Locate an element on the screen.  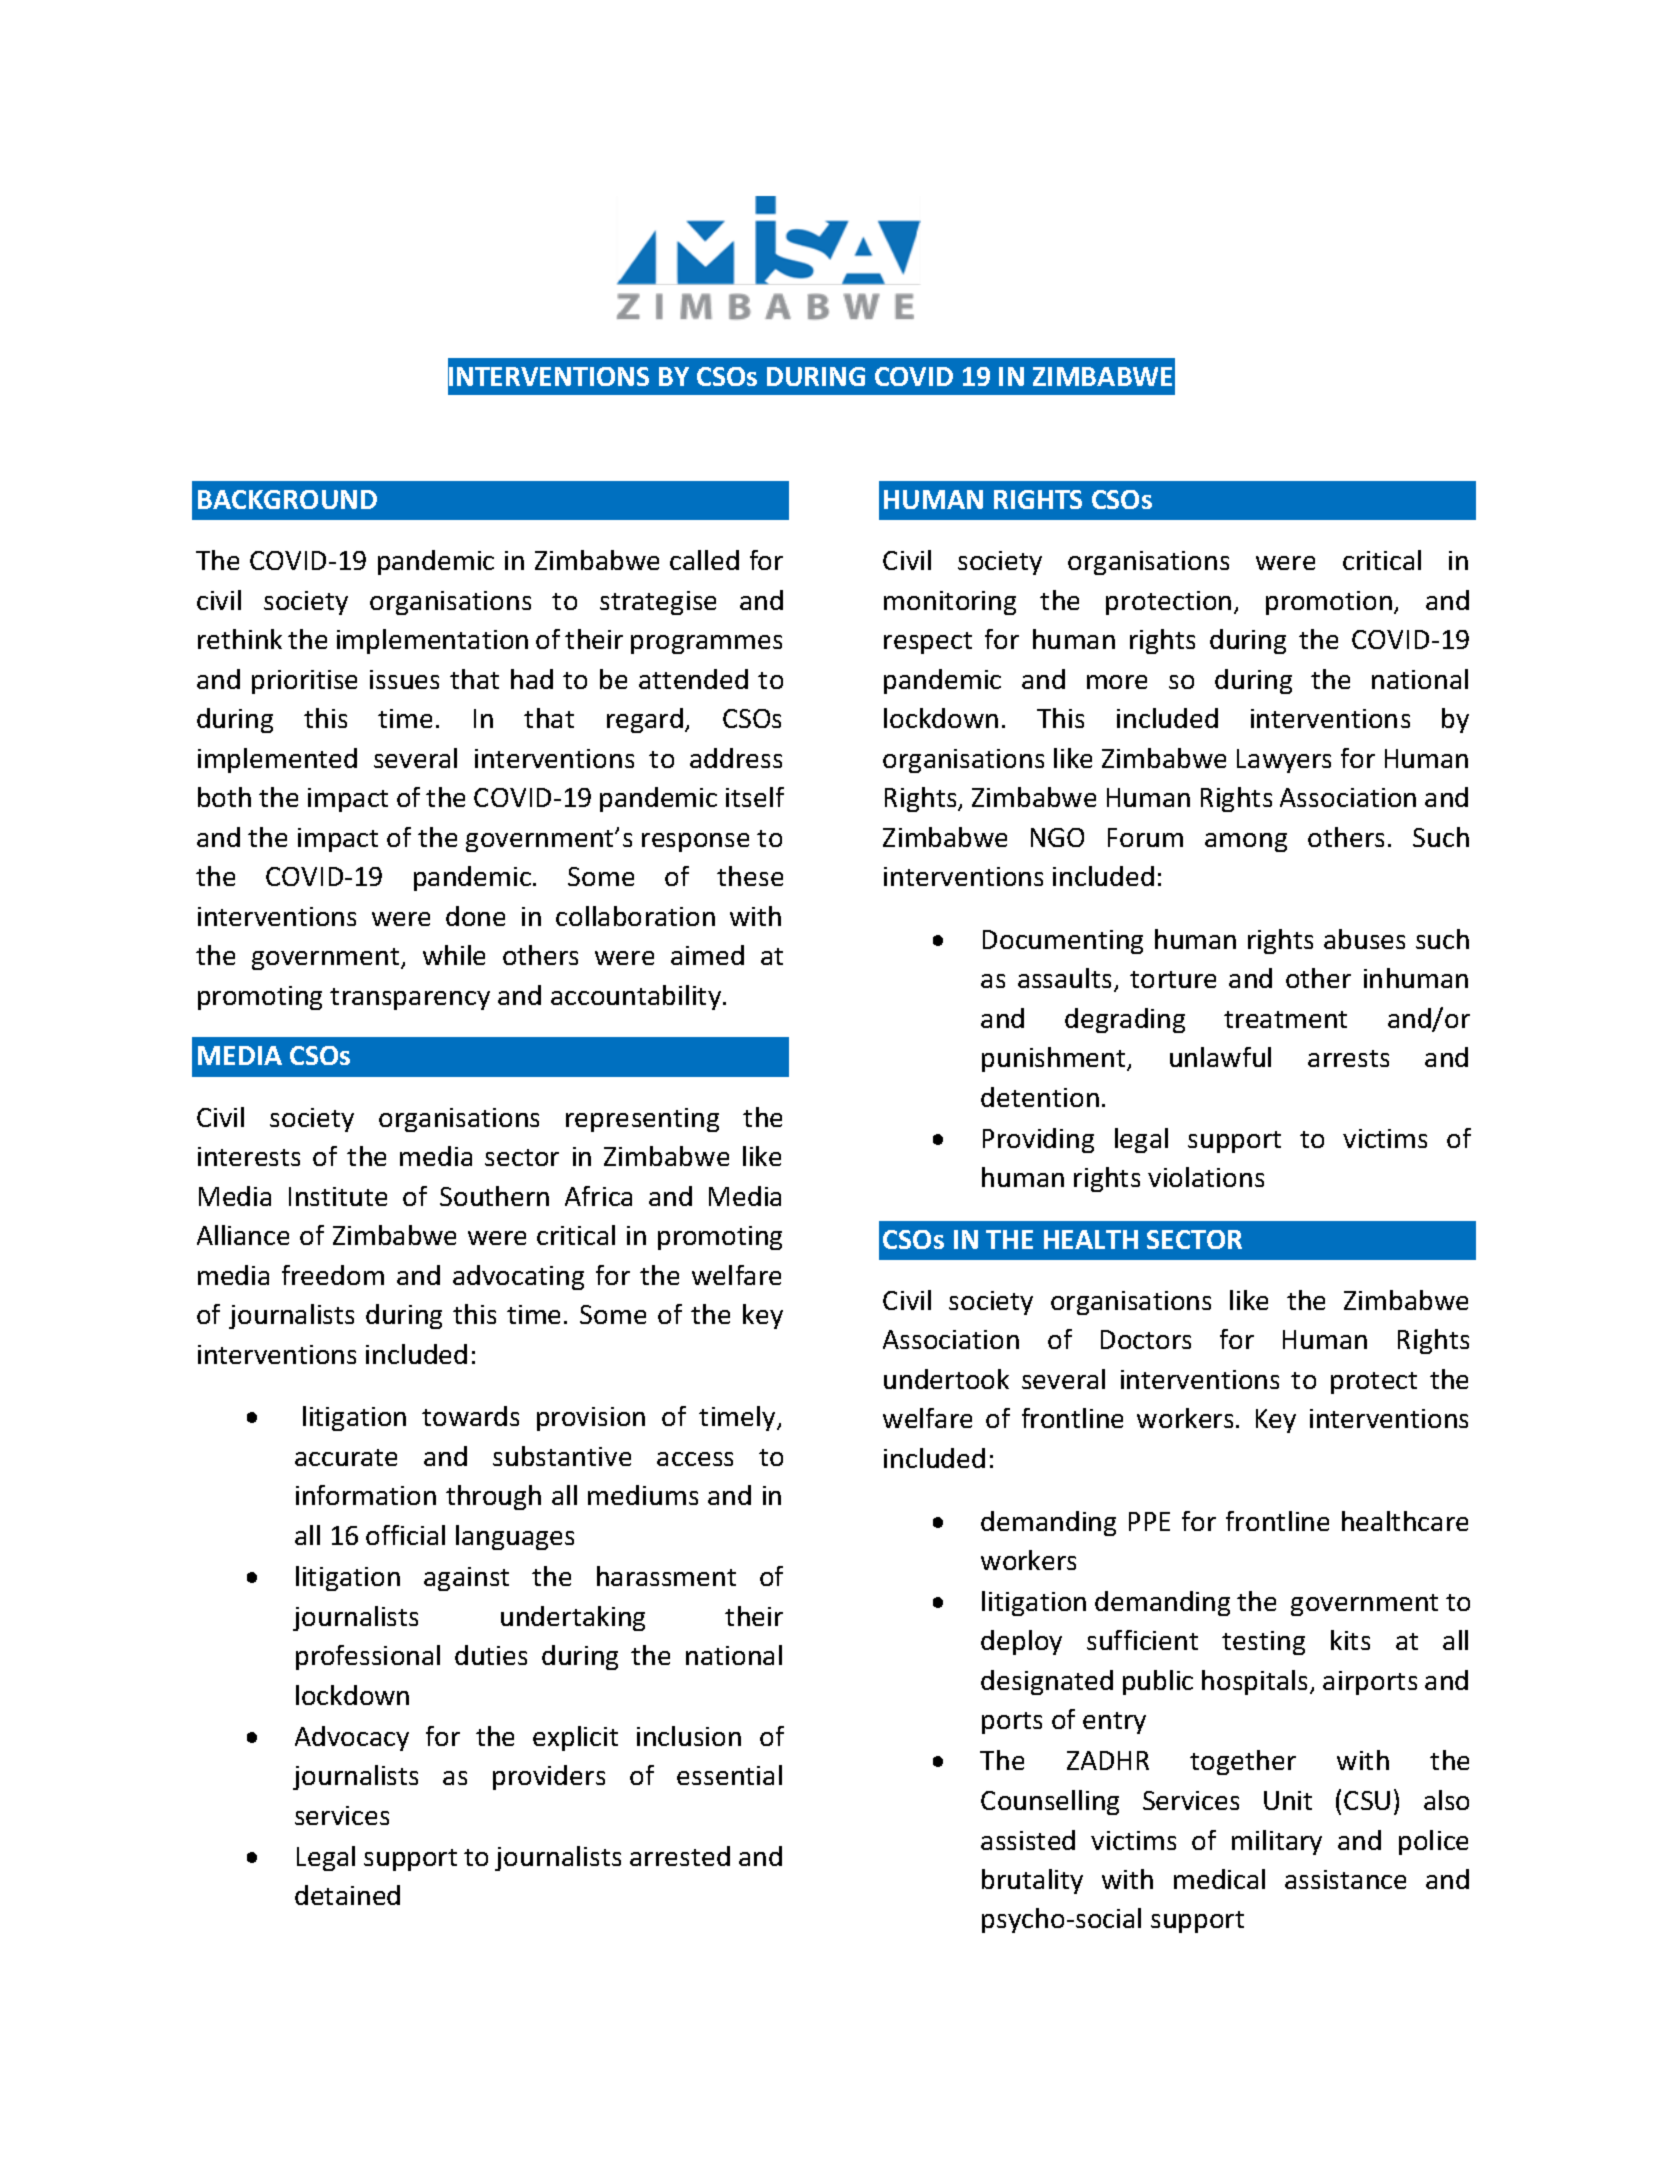
detained is located at coordinates (347, 1895).
